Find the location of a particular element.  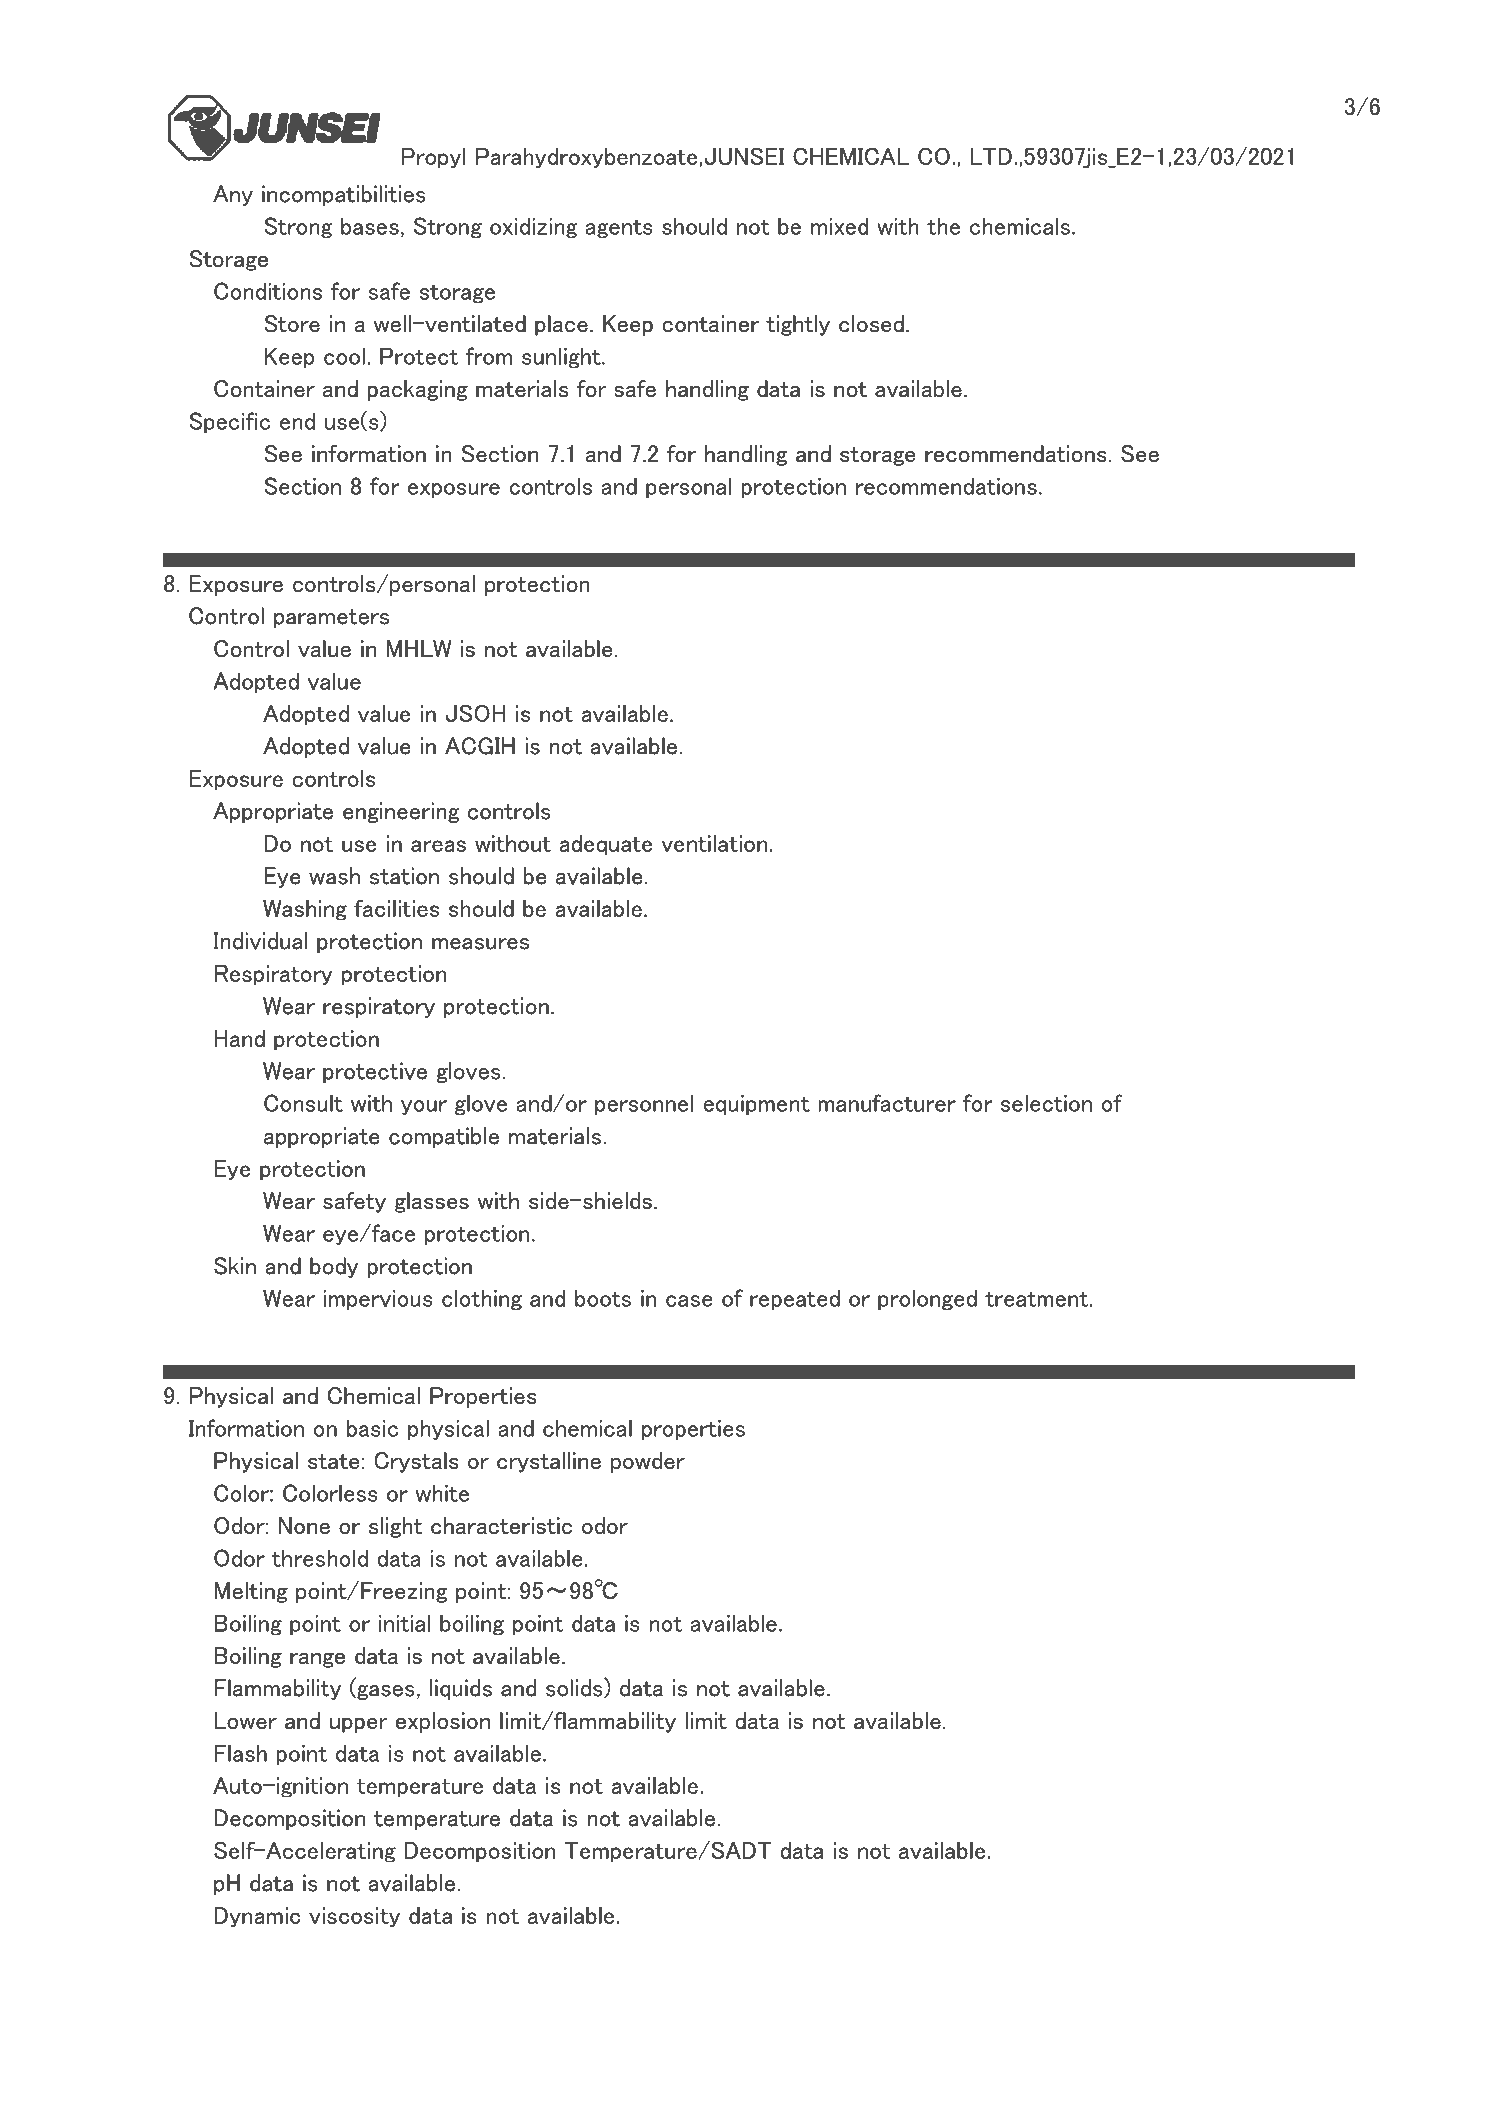

boots is located at coordinates (603, 1298).
